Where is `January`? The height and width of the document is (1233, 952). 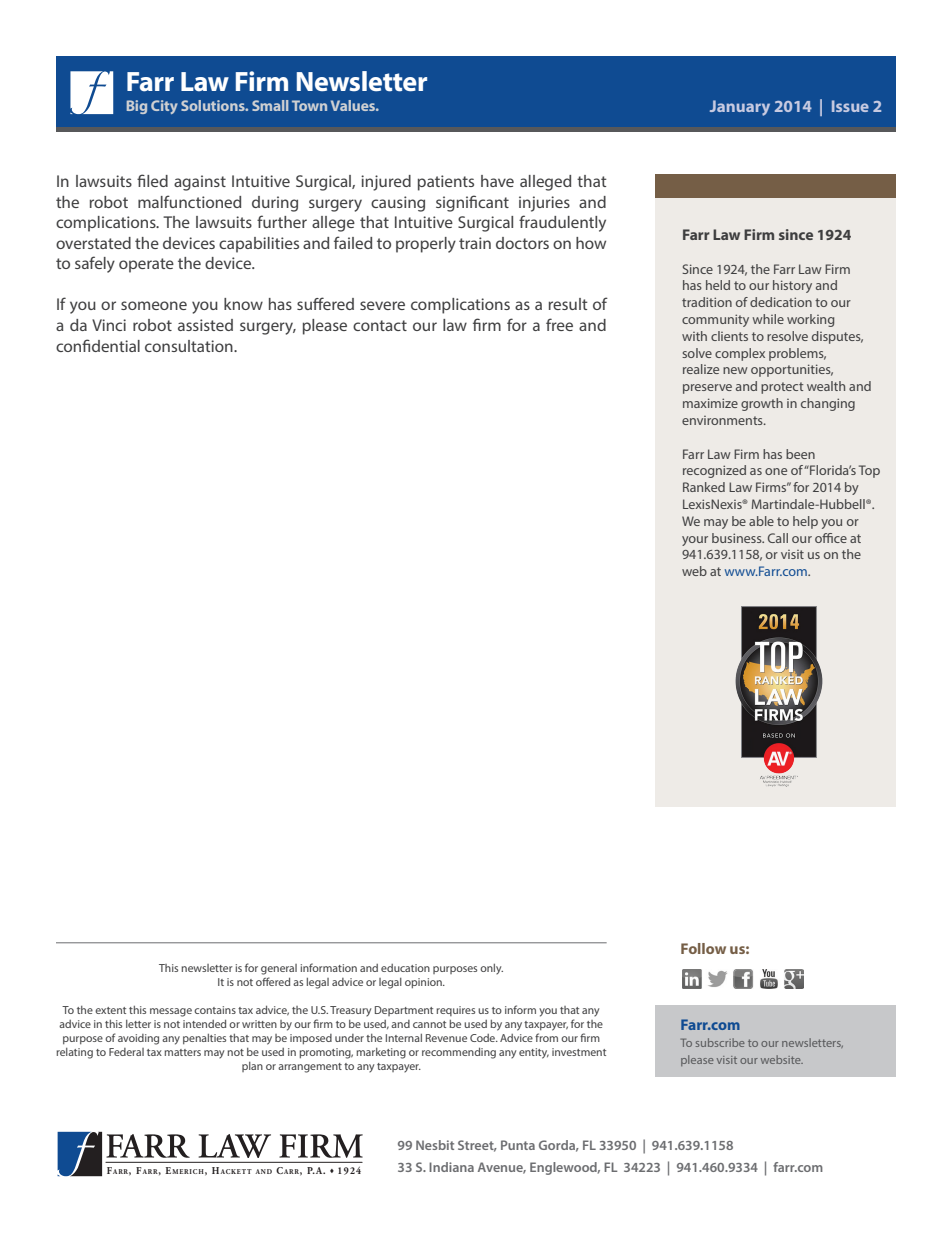
January is located at coordinates (740, 108).
